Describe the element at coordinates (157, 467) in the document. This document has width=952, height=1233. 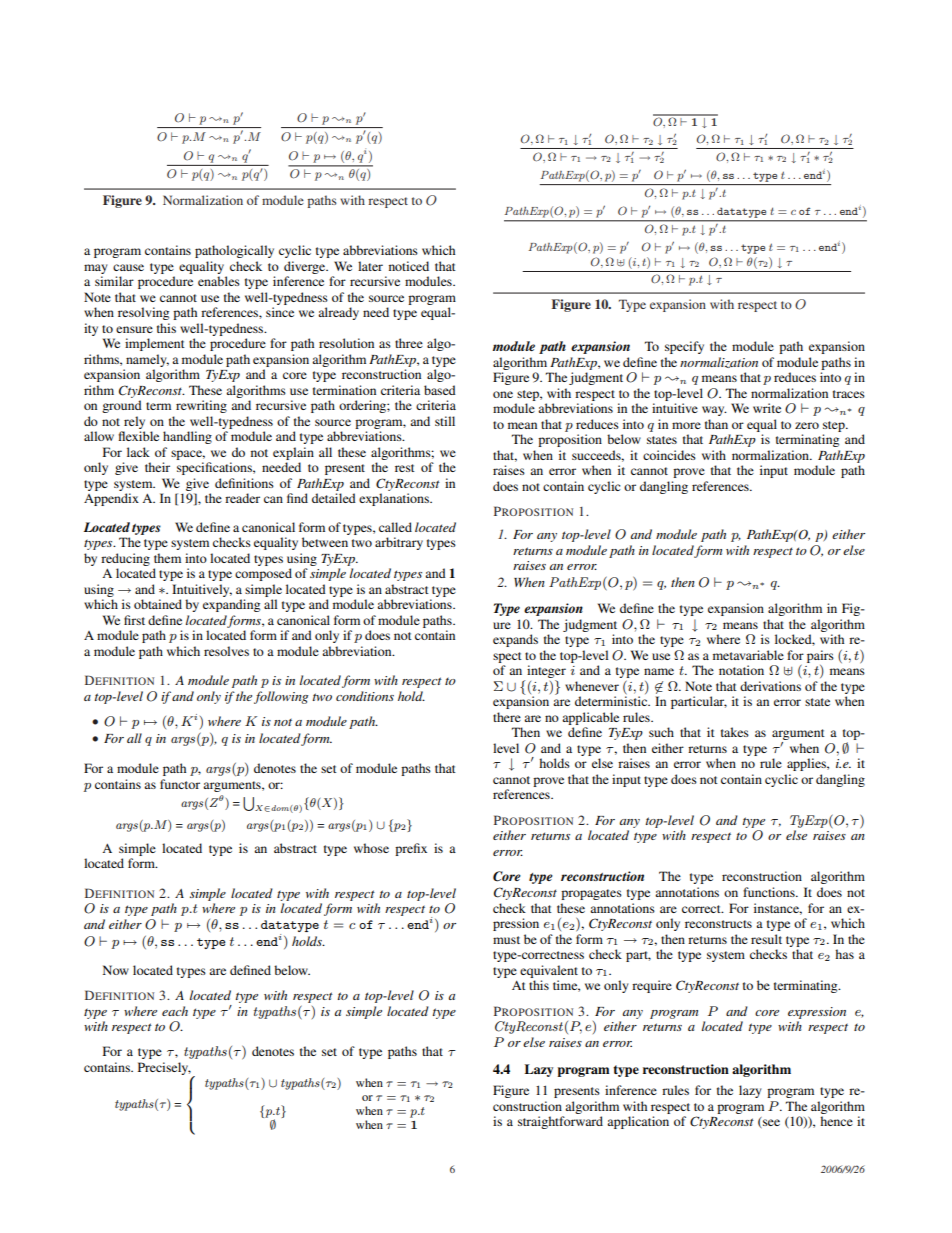
I see `their` at that location.
